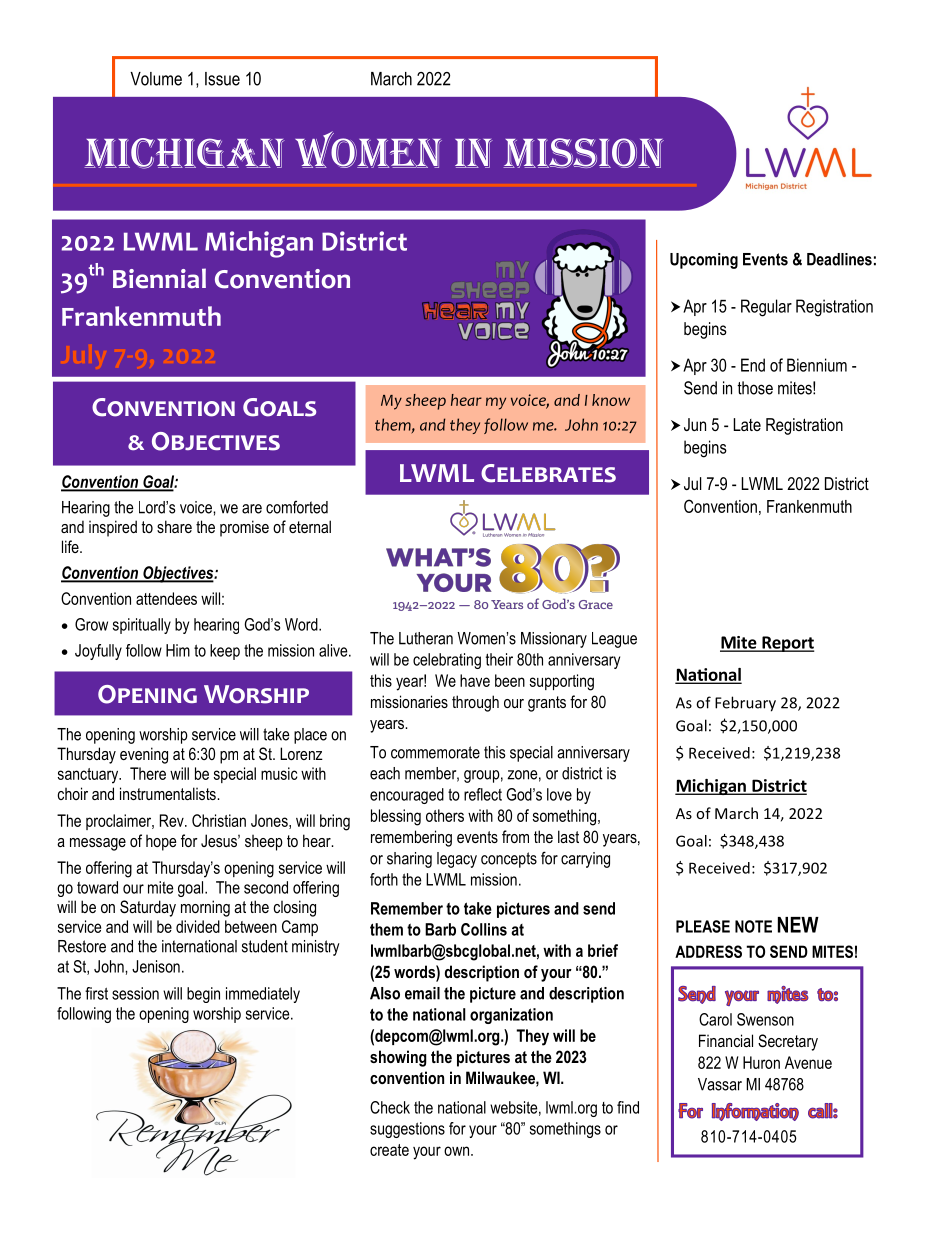 This document has height=1233, width=952. What do you see at coordinates (548, 473) in the document?
I see `Celebrates` at bounding box center [548, 473].
